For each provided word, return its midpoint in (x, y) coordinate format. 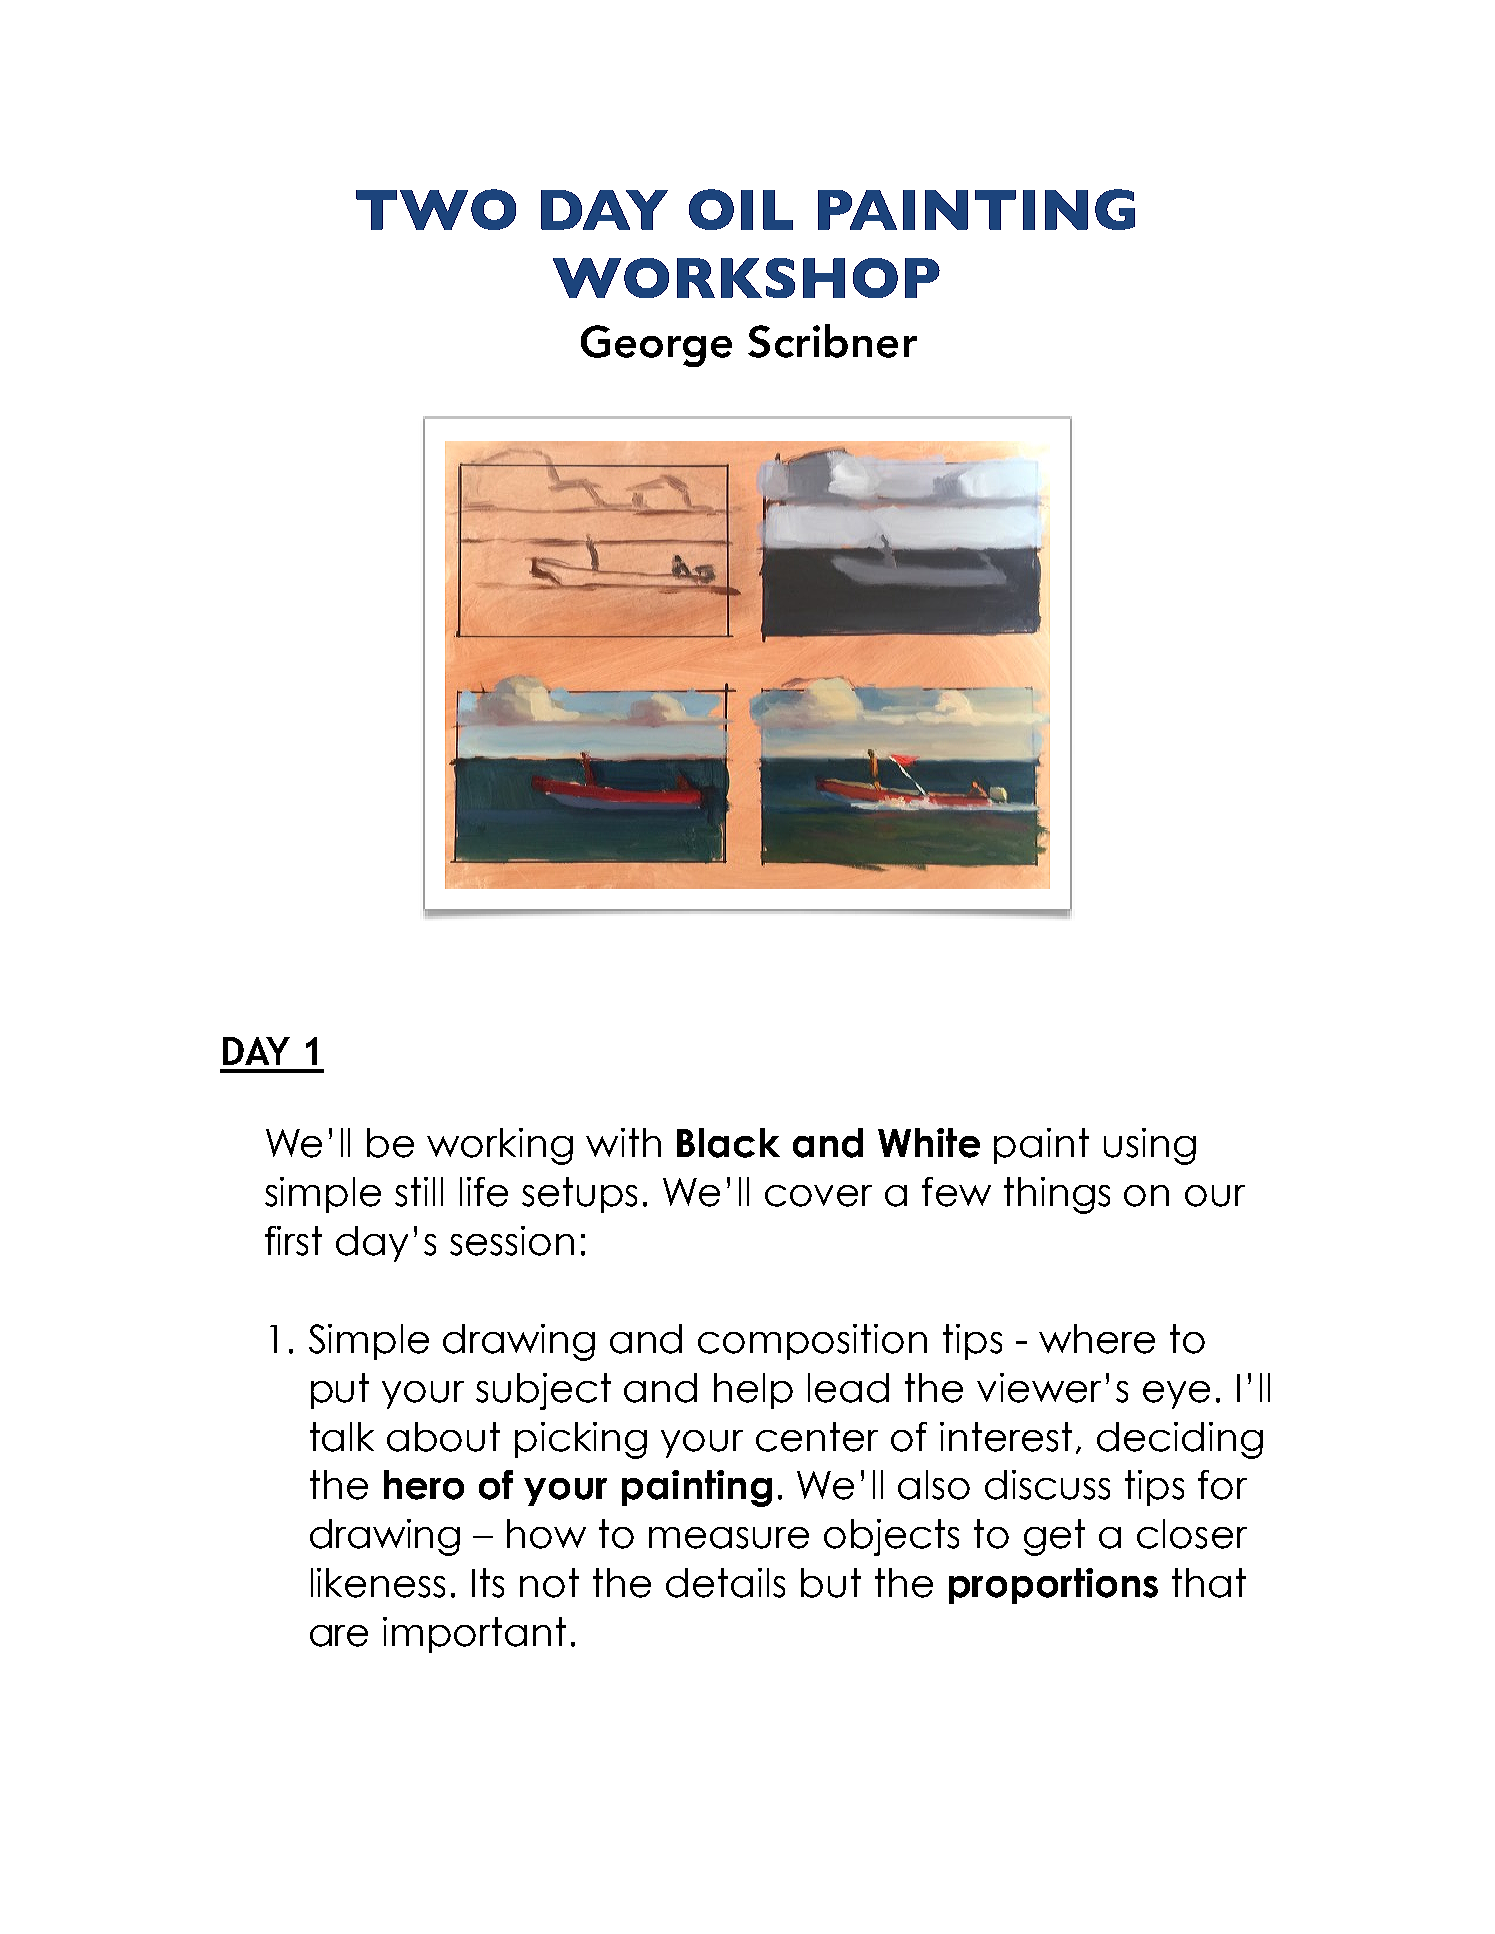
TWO (436, 209)
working (500, 1146)
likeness (378, 1583)
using (1150, 1146)
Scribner (832, 341)
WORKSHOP (746, 278)
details (725, 1583)
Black (728, 1143)
